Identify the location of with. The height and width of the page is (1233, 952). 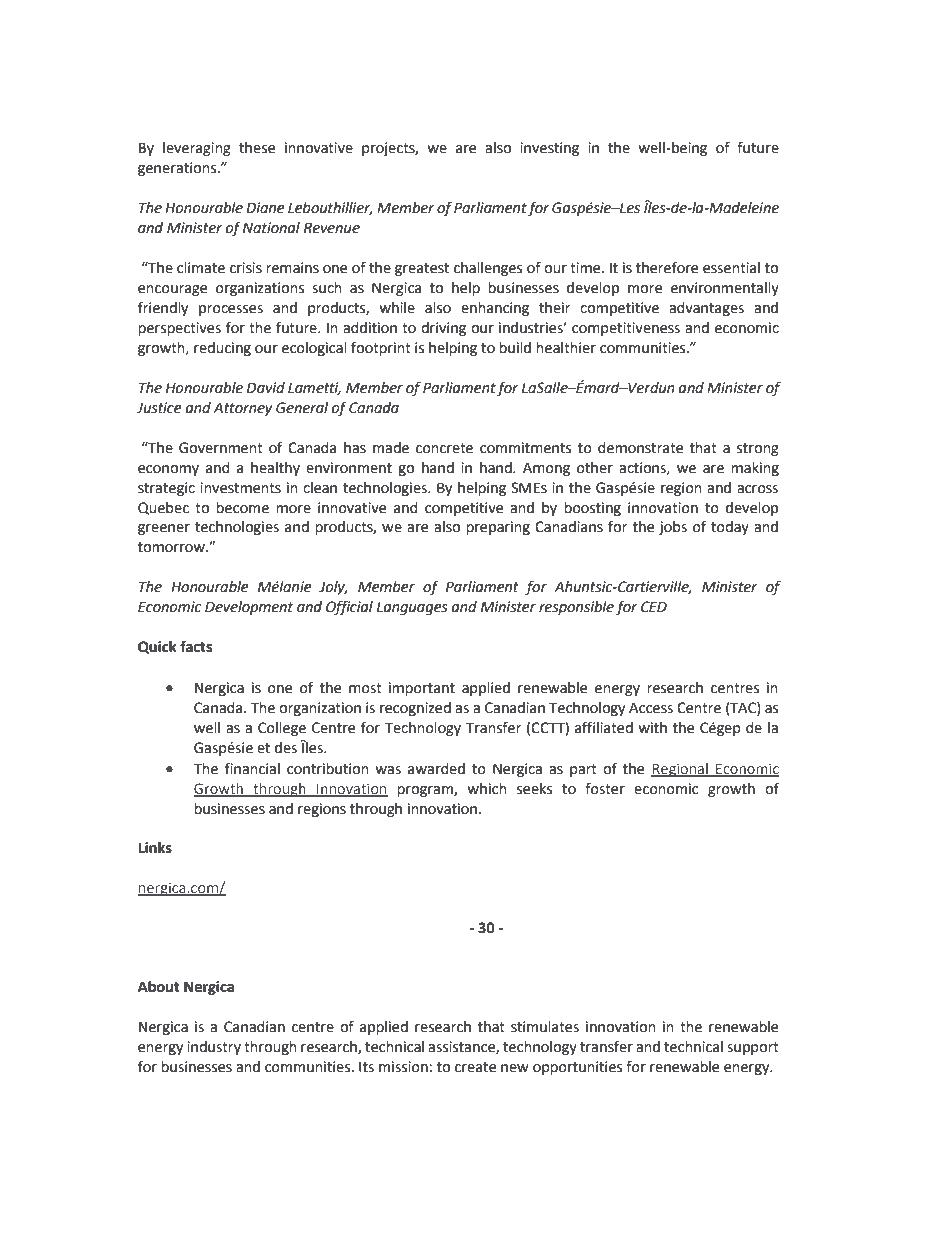
(652, 728).
